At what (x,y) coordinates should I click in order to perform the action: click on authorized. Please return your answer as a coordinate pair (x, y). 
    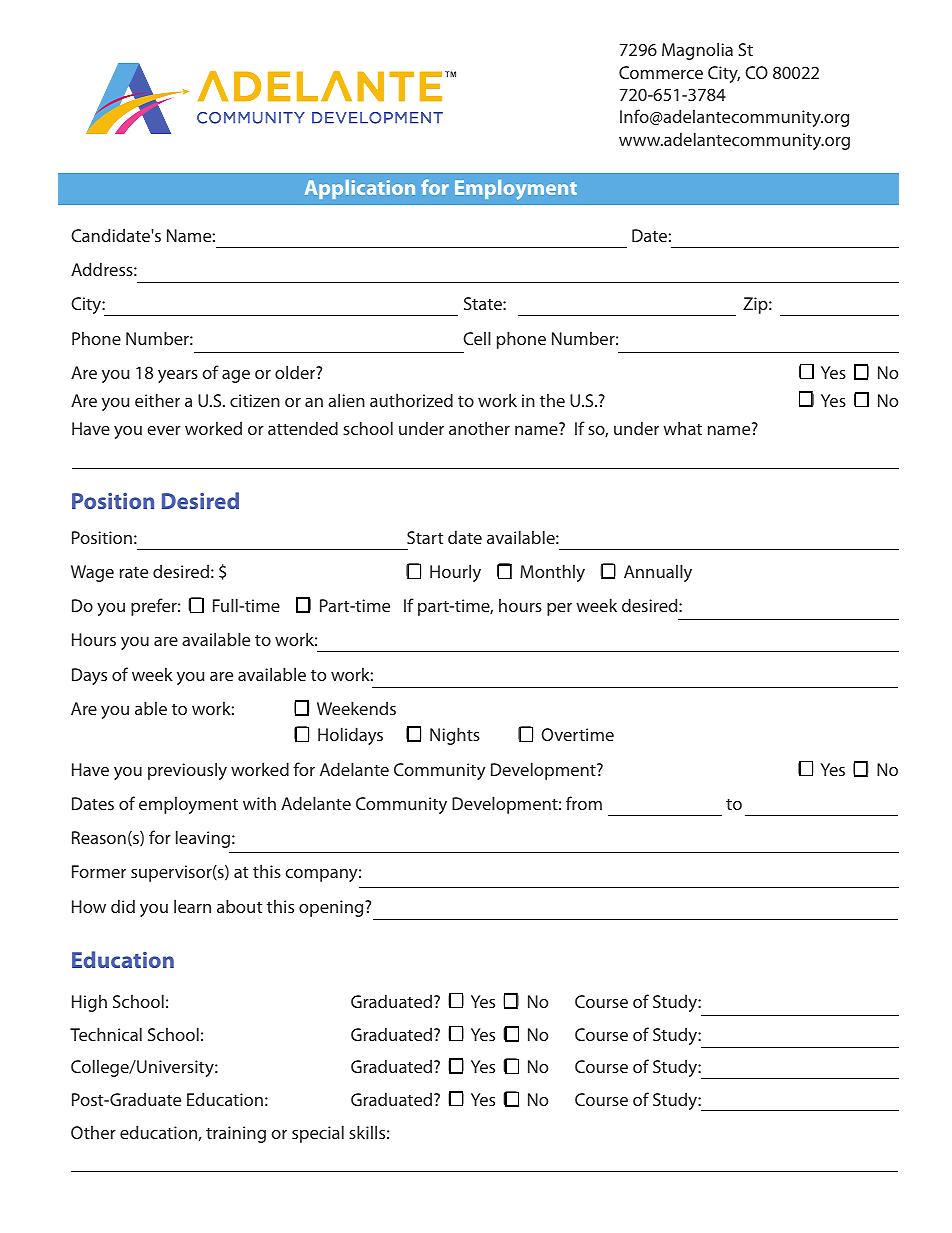
    Looking at the image, I should click on (411, 400).
